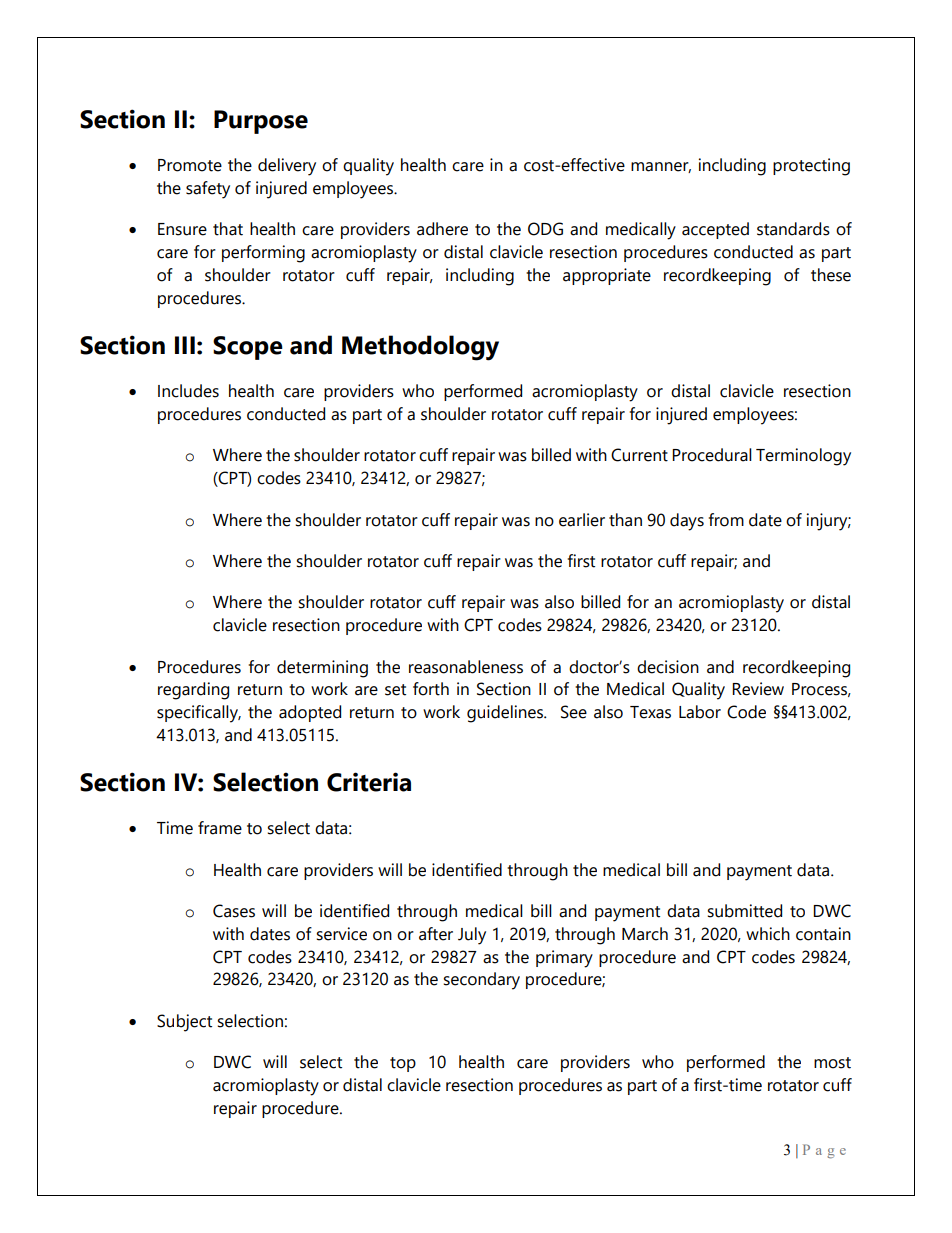 The width and height of the image is (952, 1233). What do you see at coordinates (403, 1064) in the image?
I see `top` at bounding box center [403, 1064].
